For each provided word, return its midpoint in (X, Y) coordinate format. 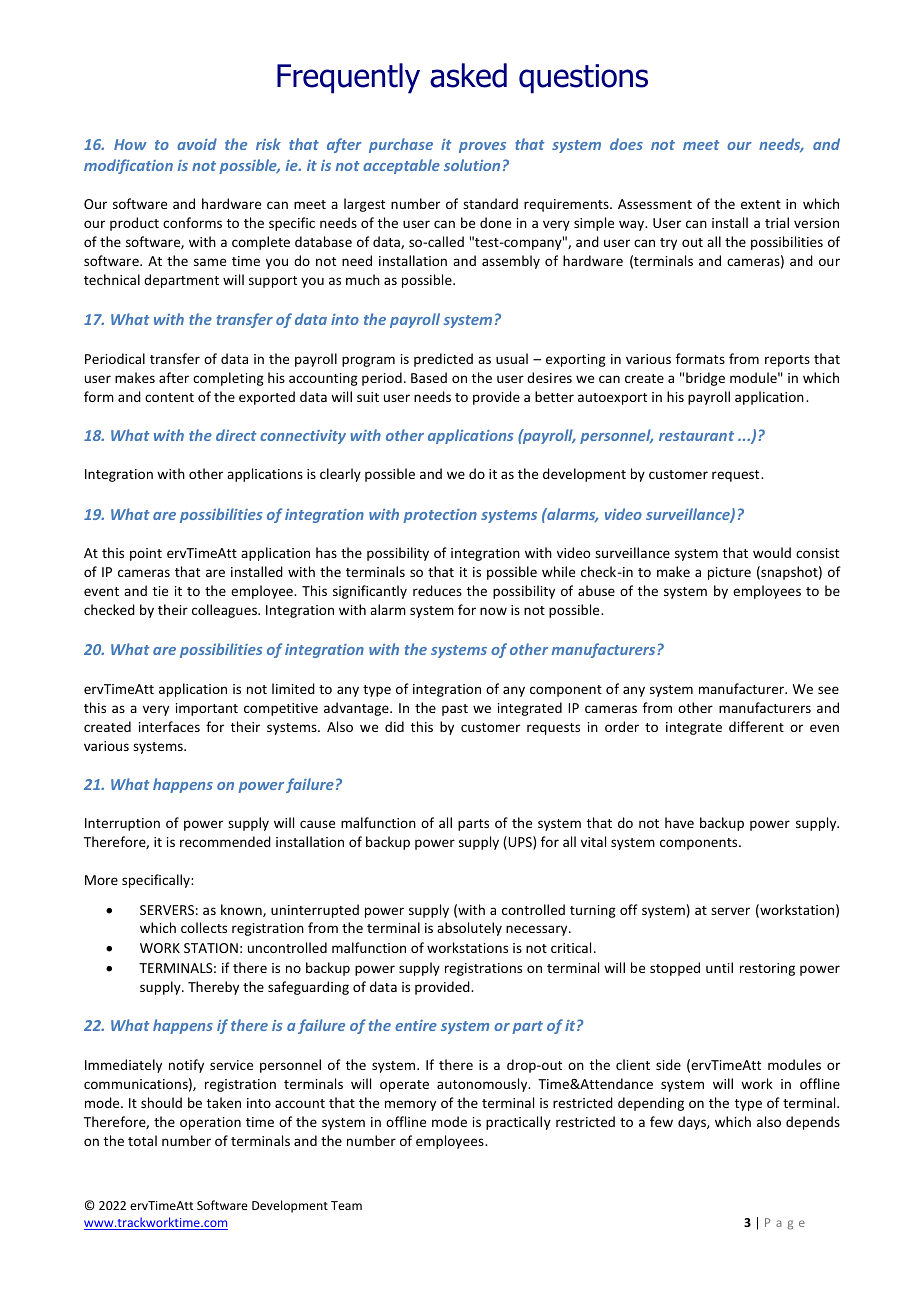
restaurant (696, 436)
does (626, 144)
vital (593, 841)
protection (440, 516)
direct (236, 435)
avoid (197, 144)
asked (468, 75)
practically (518, 1123)
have (679, 822)
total (142, 1140)
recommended (225, 841)
